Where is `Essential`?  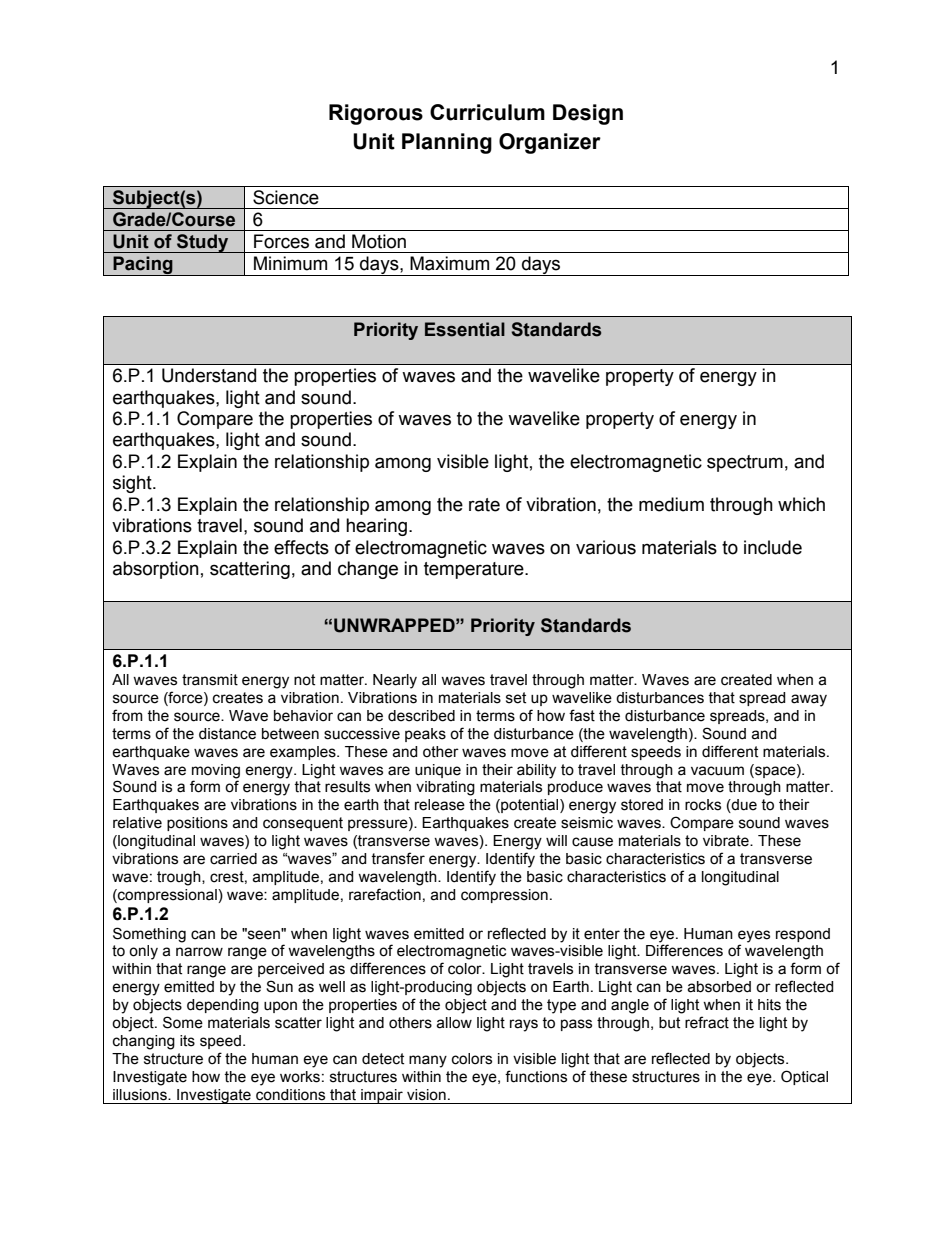
Essential is located at coordinates (465, 329).
